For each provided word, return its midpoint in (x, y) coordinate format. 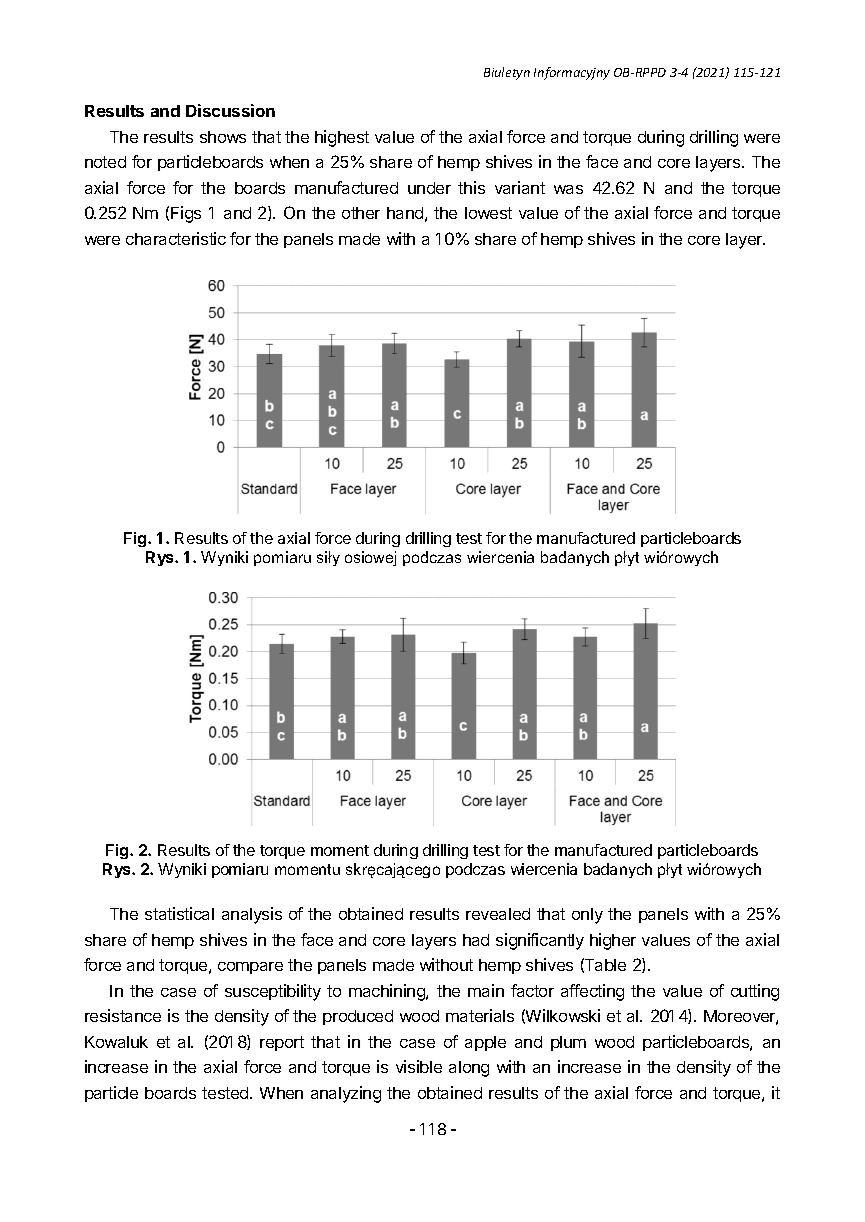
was (568, 189)
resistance (123, 1015)
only (587, 916)
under (429, 188)
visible (419, 1066)
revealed (498, 914)
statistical (179, 913)
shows (223, 137)
